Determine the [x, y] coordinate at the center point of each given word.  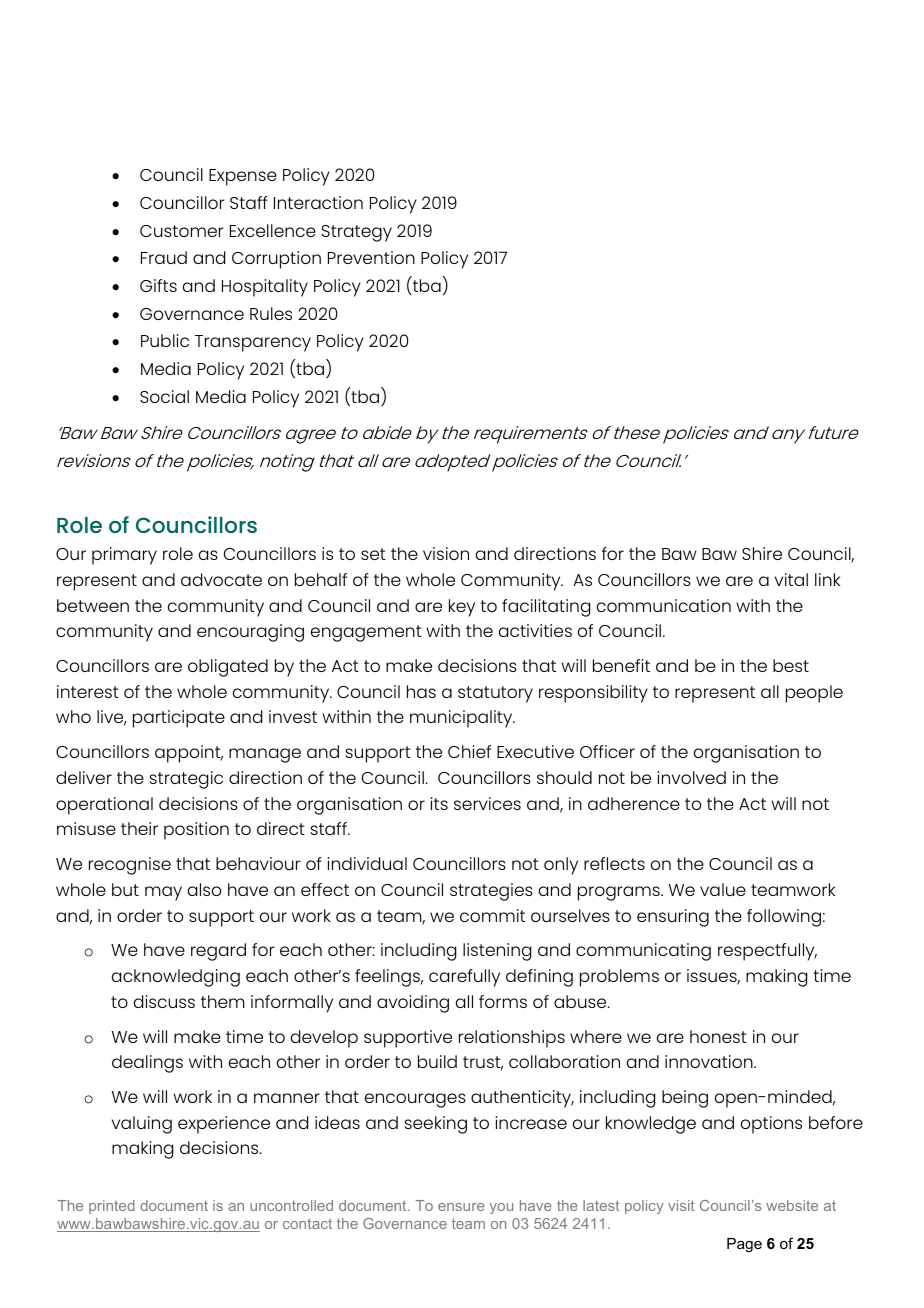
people [814, 694]
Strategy [356, 233]
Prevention [371, 257]
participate [179, 719]
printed [112, 1207]
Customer [182, 231]
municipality [462, 719]
